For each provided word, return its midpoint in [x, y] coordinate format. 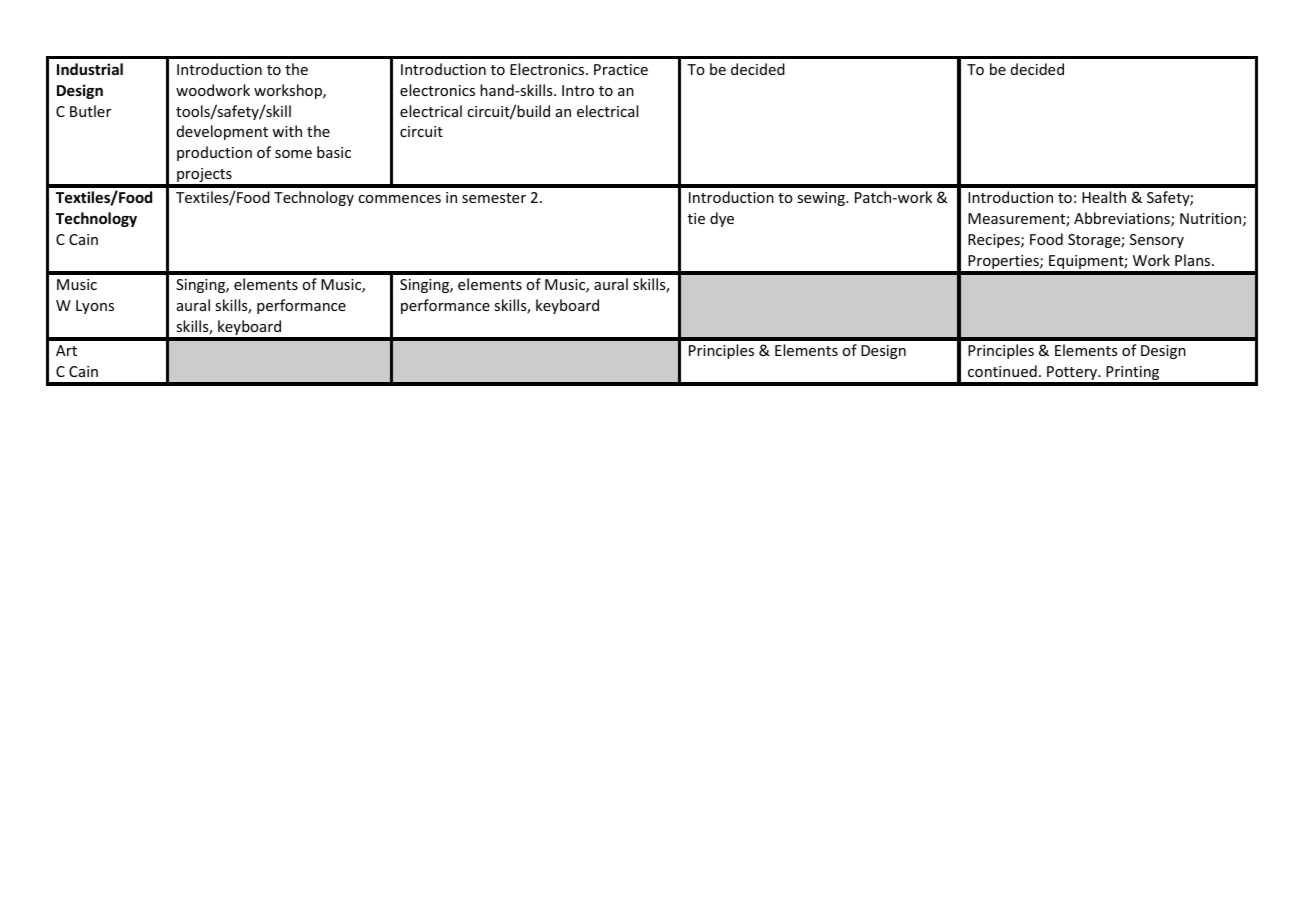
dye [722, 219]
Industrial [90, 69]
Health [1104, 197]
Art [66, 350]
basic [334, 152]
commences [399, 199]
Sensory [1157, 241]
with [287, 131]
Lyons [95, 307]
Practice [621, 69]
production [214, 153]
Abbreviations [1123, 219]
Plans [1194, 260]
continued [1002, 371]
